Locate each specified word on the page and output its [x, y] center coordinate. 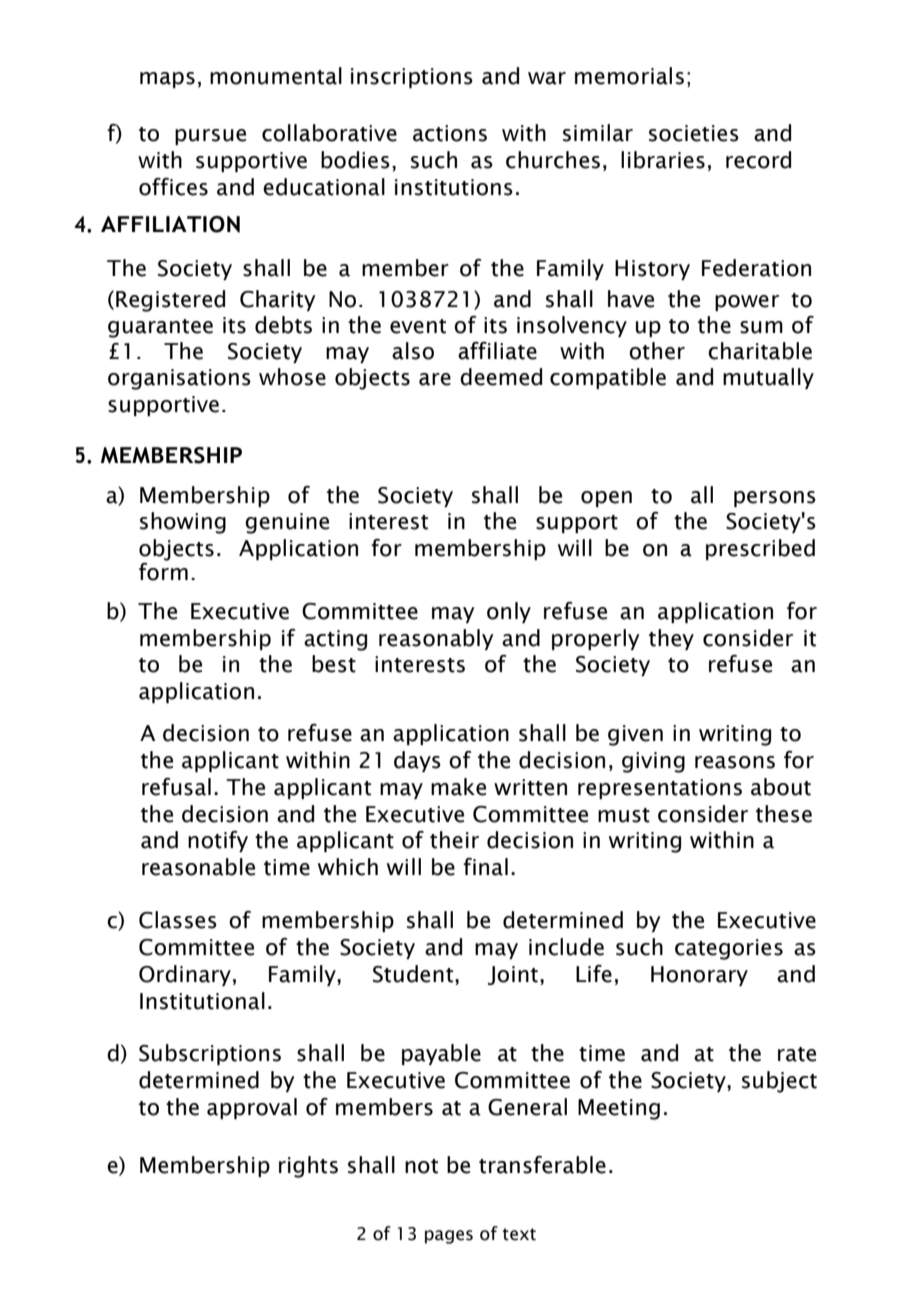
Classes [178, 920]
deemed [501, 377]
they [671, 639]
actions [450, 133]
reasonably [436, 639]
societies [694, 133]
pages [449, 1237]
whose [292, 377]
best [334, 664]
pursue [210, 137]
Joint [513, 975]
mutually [768, 378]
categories [729, 949]
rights [308, 1167]
